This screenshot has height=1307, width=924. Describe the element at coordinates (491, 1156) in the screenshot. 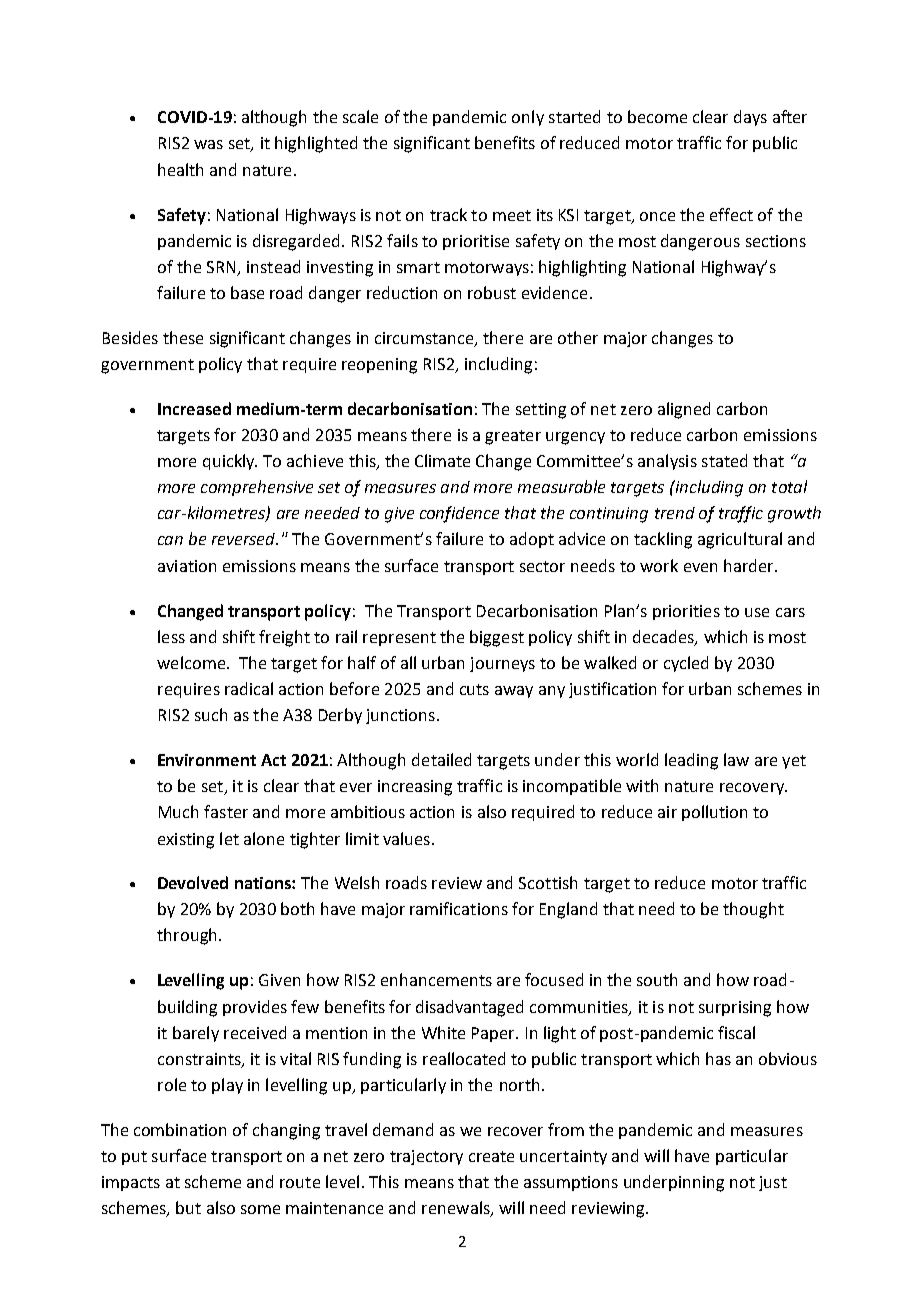

I see `create` at that location.
